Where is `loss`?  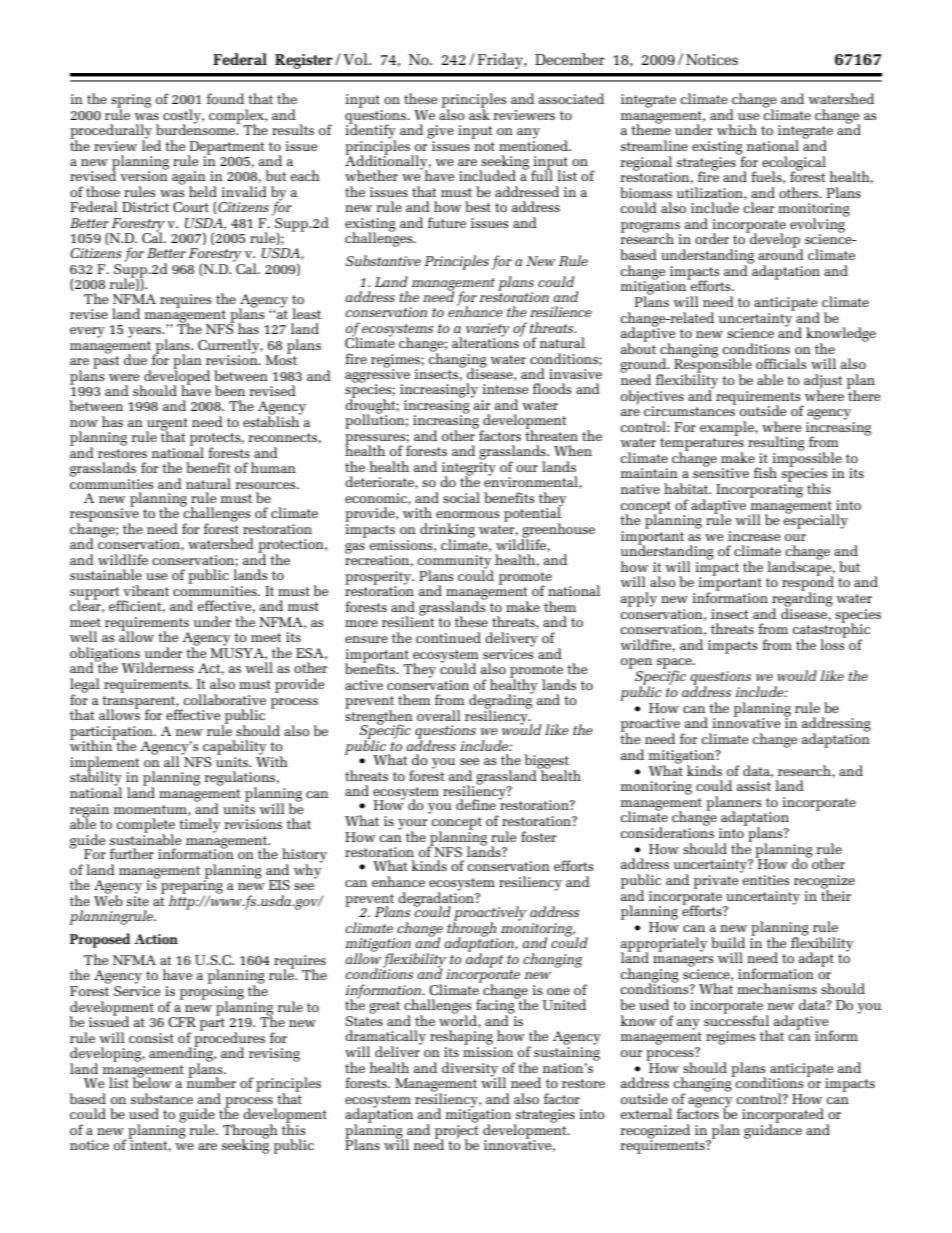
loss is located at coordinates (833, 643).
